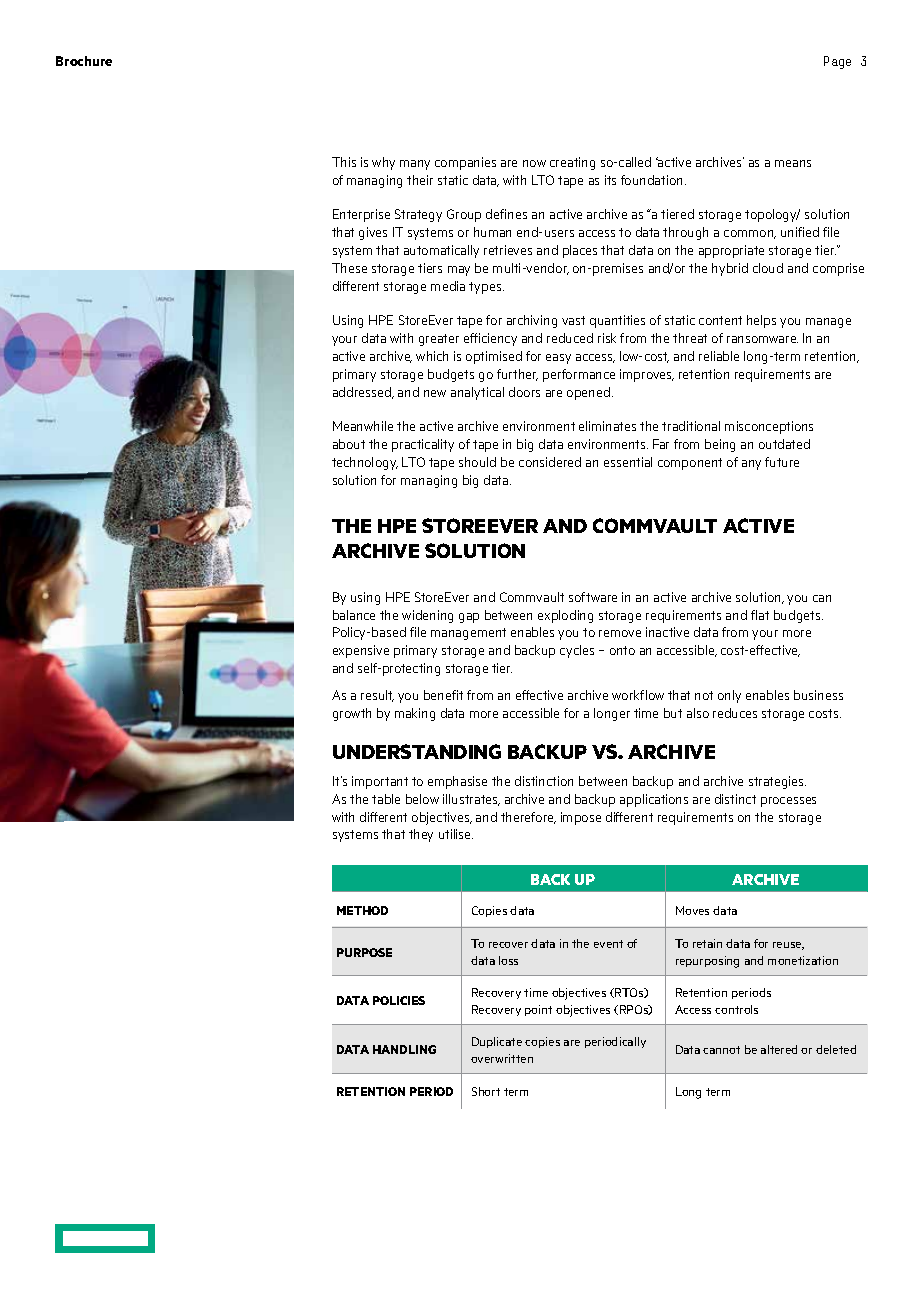 The image size is (924, 1308). Describe the element at coordinates (415, 165) in the document. I see `many` at that location.
